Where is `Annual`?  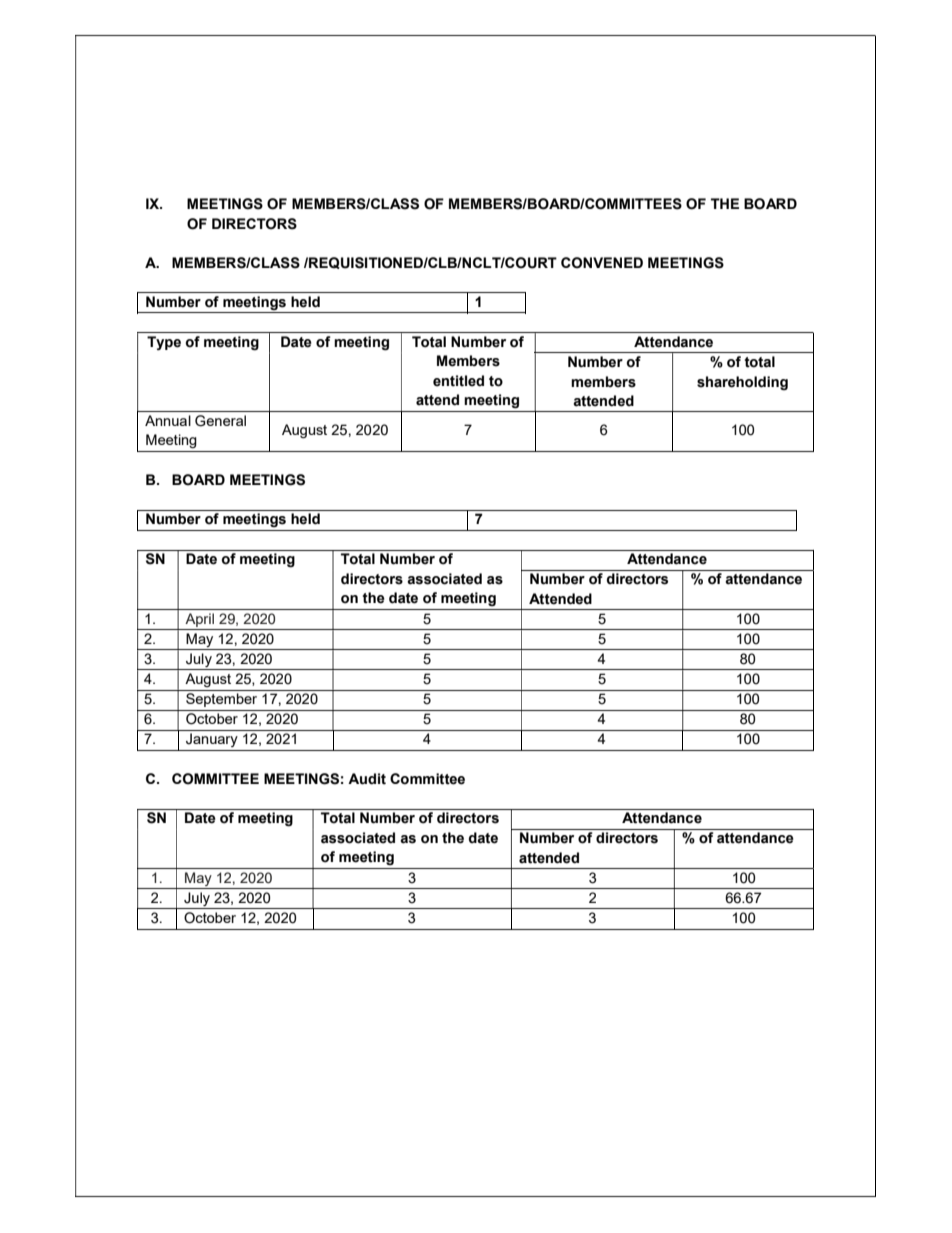
Annual is located at coordinates (168, 420).
